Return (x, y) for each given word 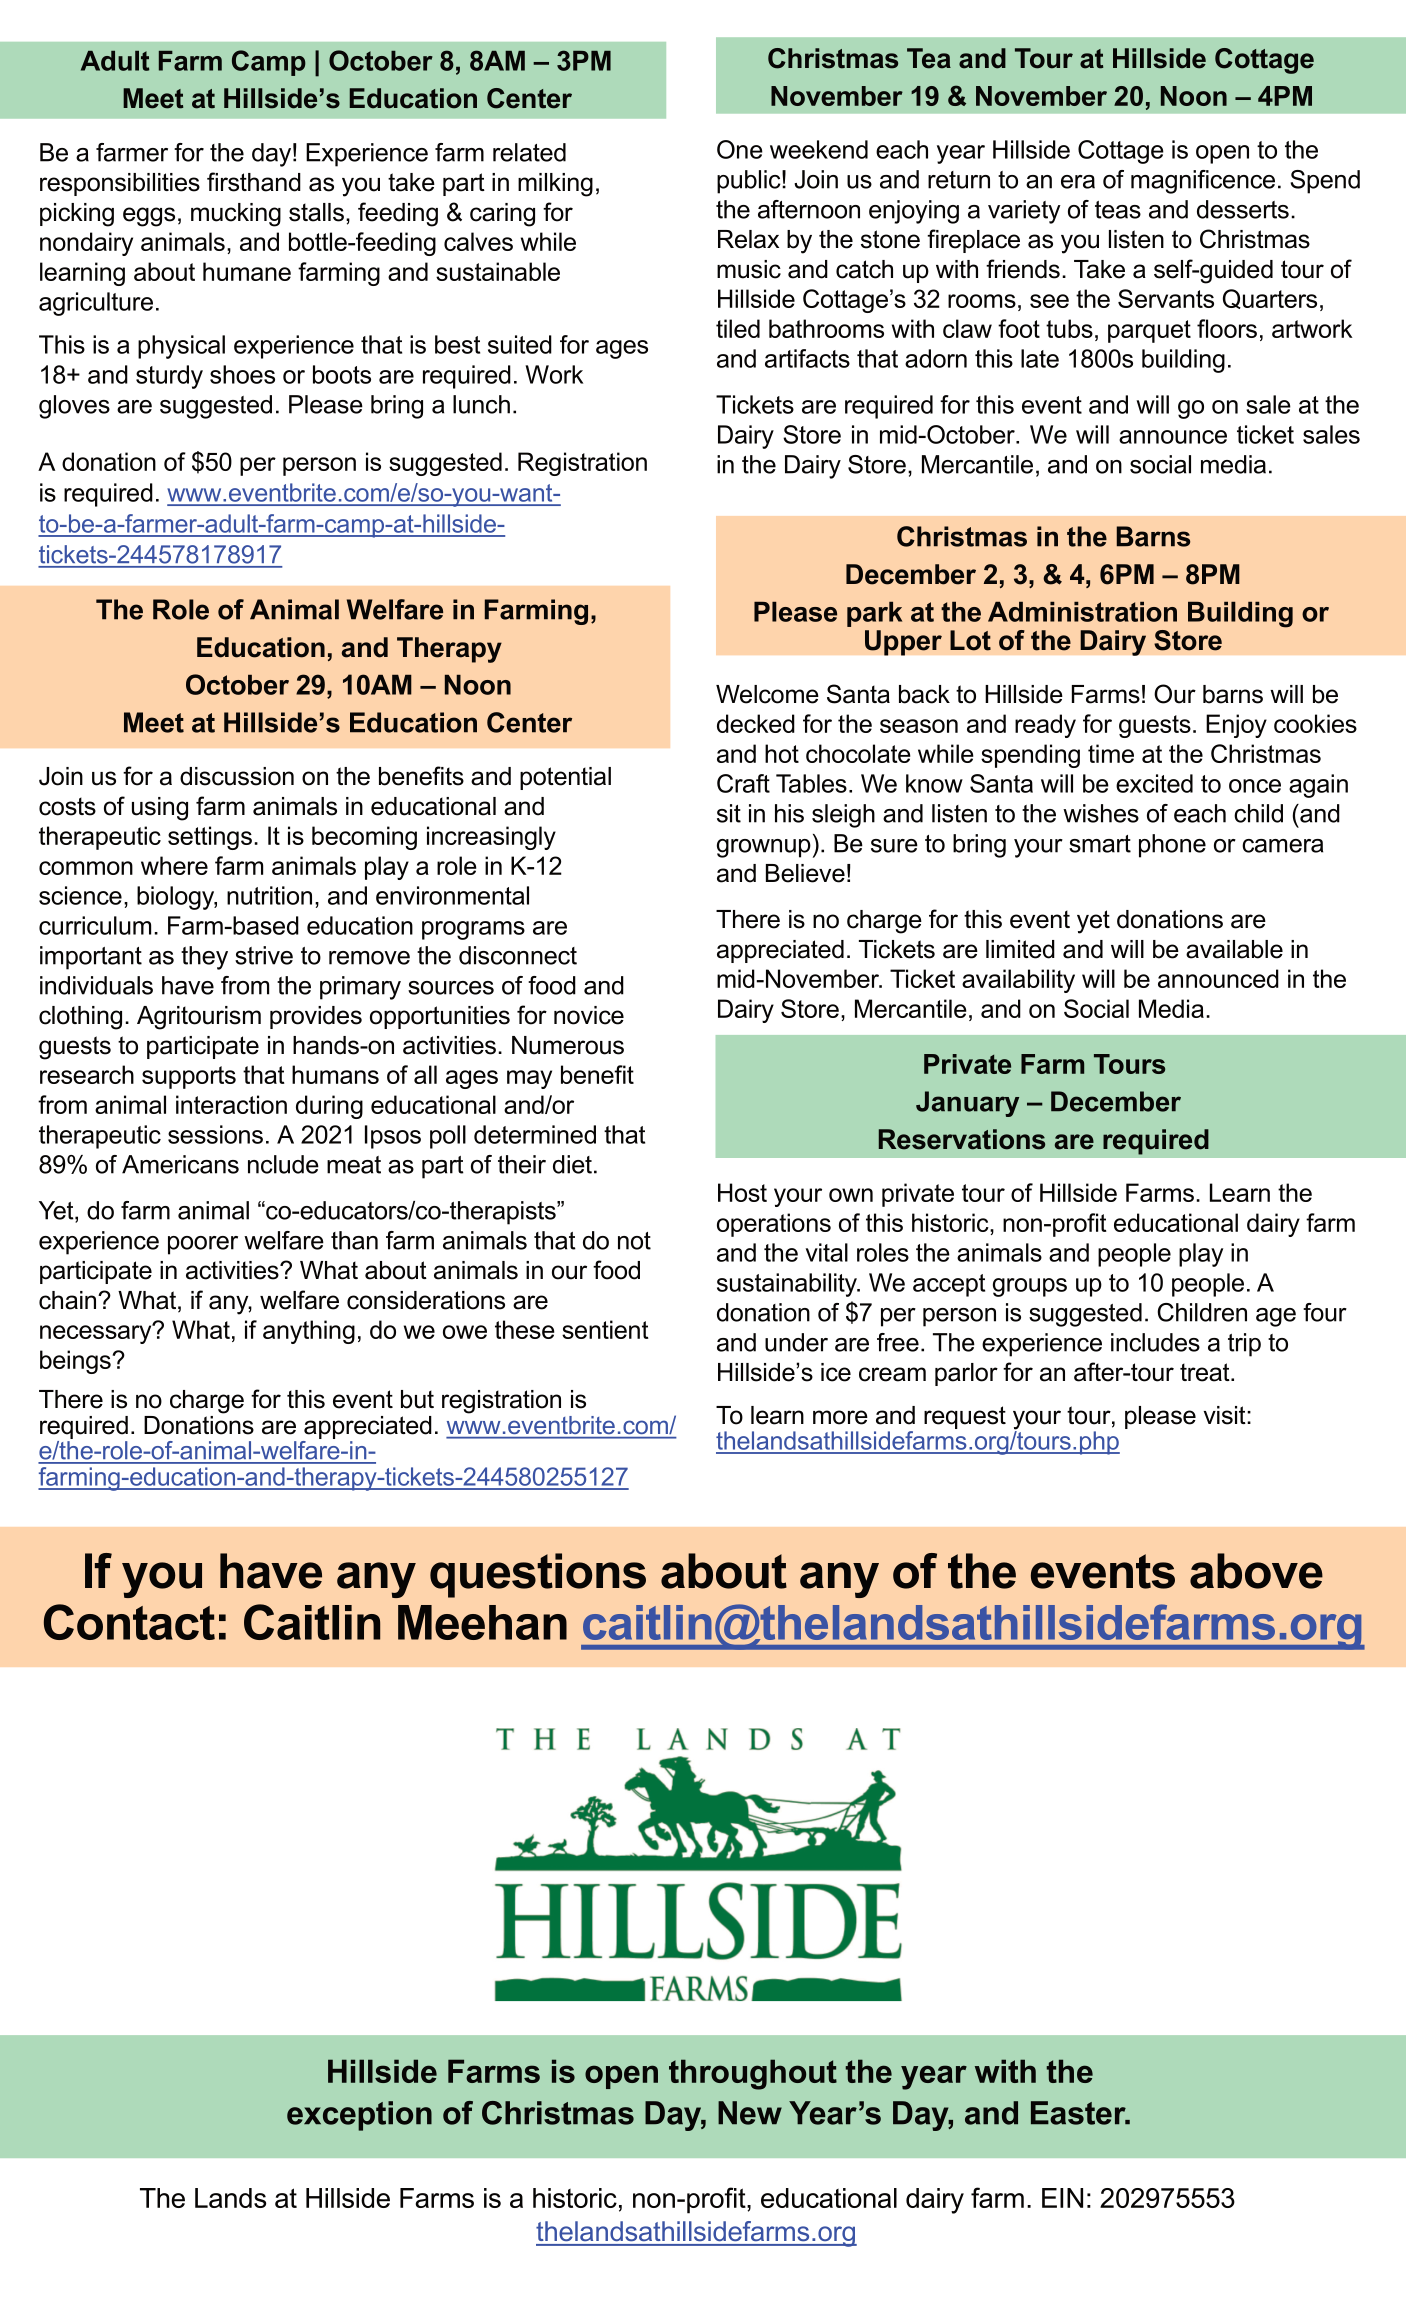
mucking (236, 215)
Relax (748, 239)
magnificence (1203, 182)
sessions (215, 1134)
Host (742, 1192)
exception (359, 2116)
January (967, 1104)
